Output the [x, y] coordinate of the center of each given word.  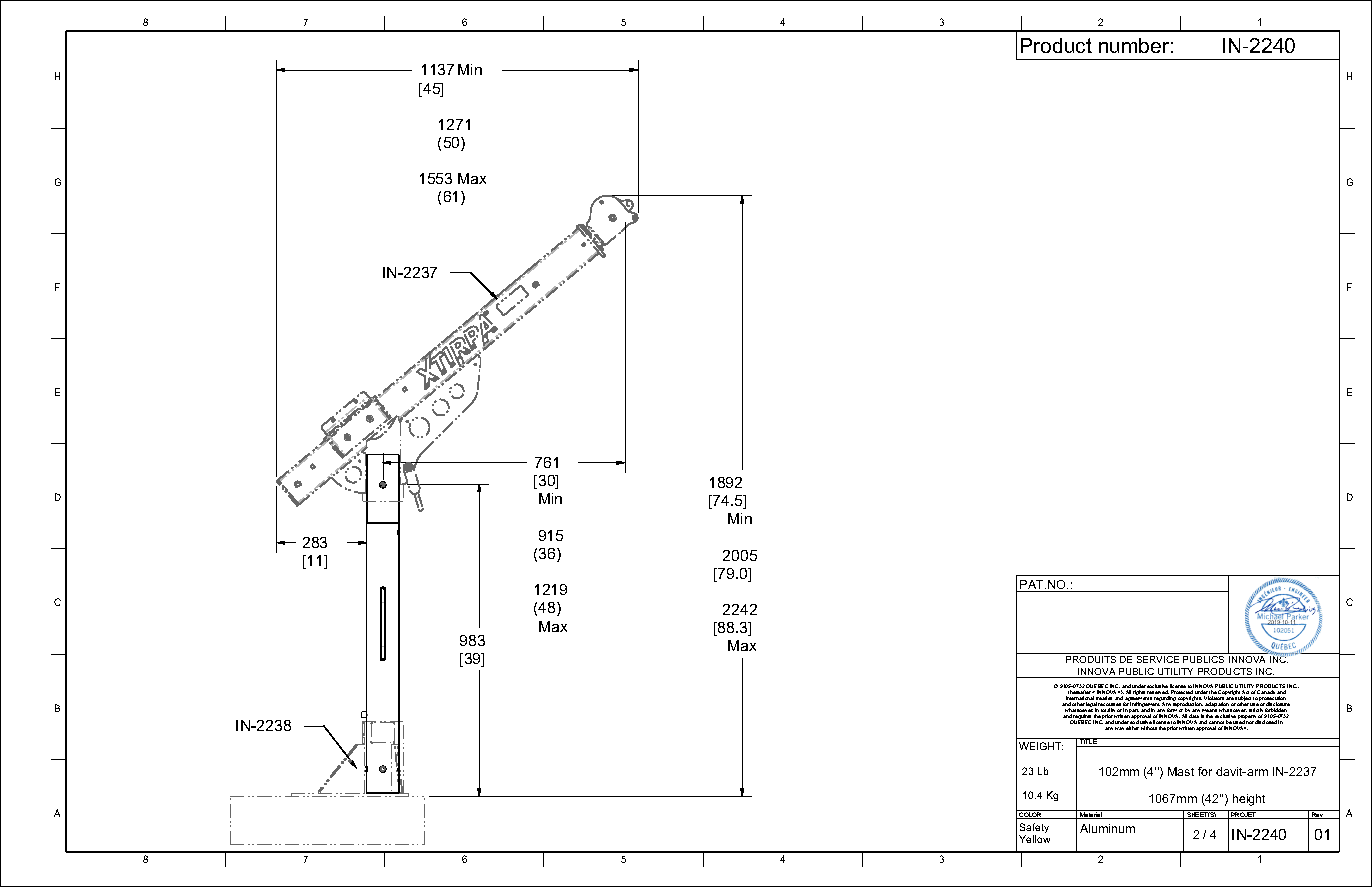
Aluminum [1107, 828]
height [1249, 800]
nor [1250, 722]
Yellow [1034, 839]
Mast [1181, 771]
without [1149, 728]
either [1132, 728]
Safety [1034, 829]
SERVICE [1158, 659]
